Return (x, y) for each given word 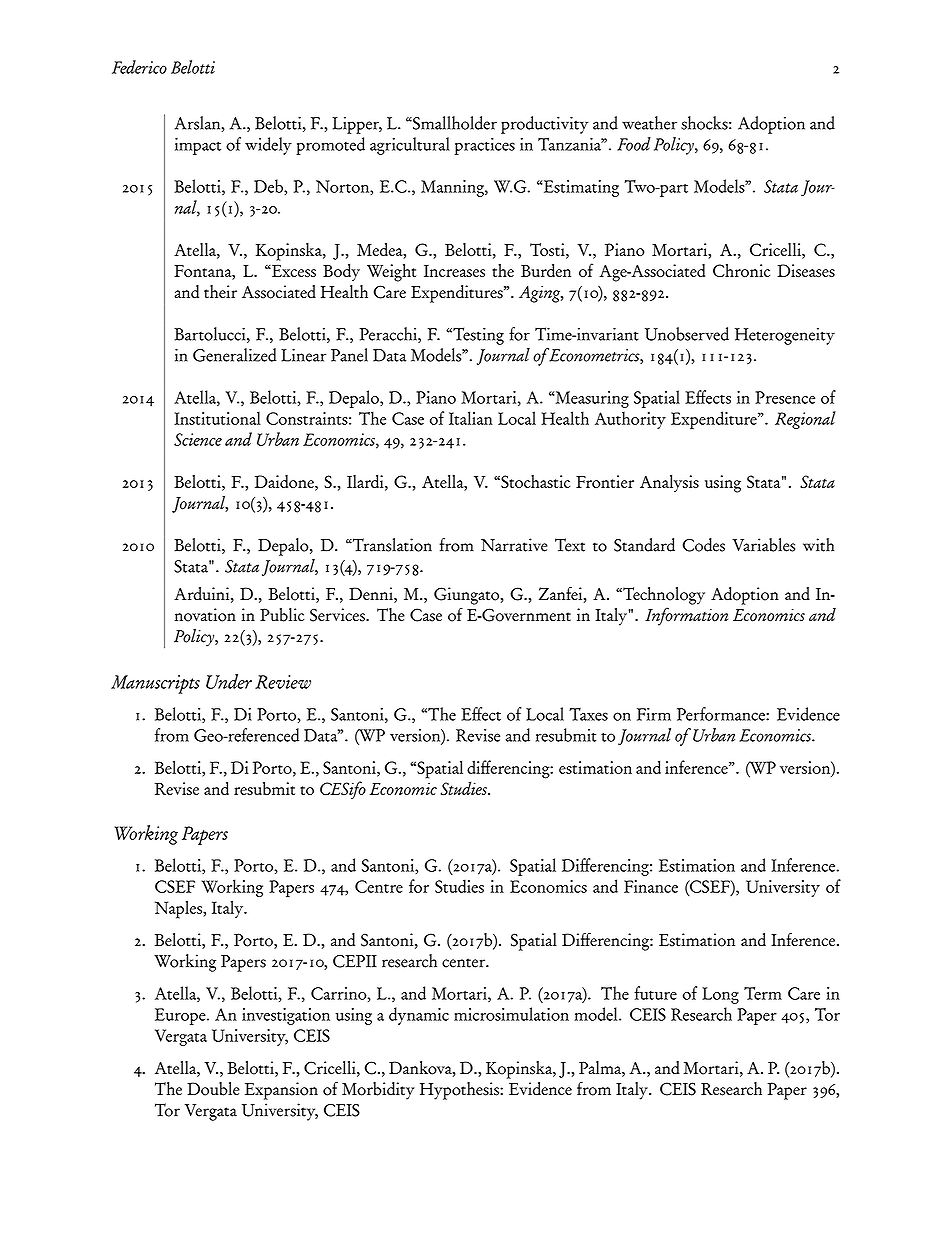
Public (282, 615)
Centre (379, 886)
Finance (651, 886)
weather (649, 123)
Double (213, 1089)
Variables (763, 545)
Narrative (514, 545)
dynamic (419, 1016)
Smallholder (454, 123)
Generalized (234, 355)
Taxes (588, 714)
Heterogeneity (785, 336)
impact (198, 146)
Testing (477, 336)
